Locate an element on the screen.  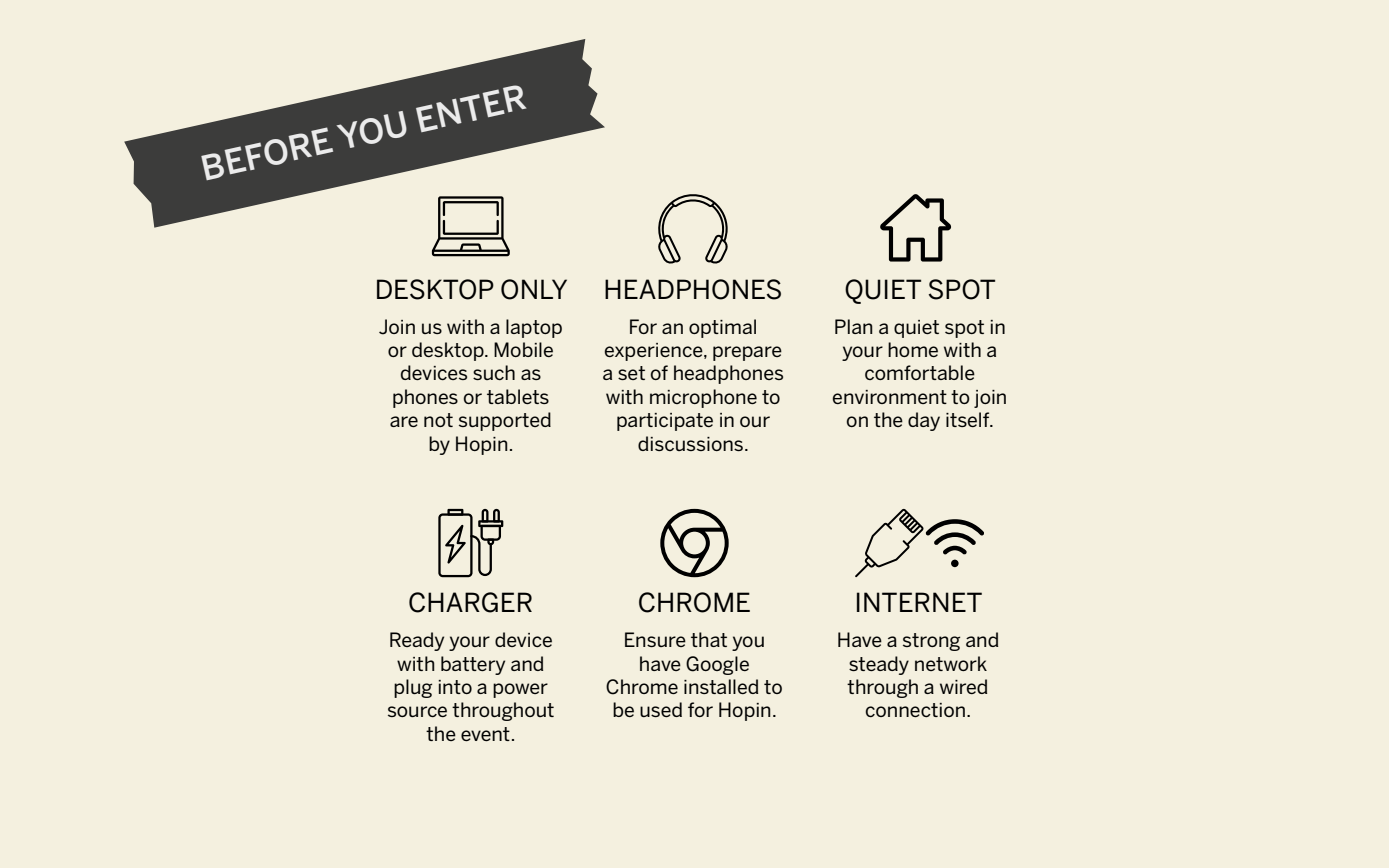
supported is located at coordinates (505, 421).
